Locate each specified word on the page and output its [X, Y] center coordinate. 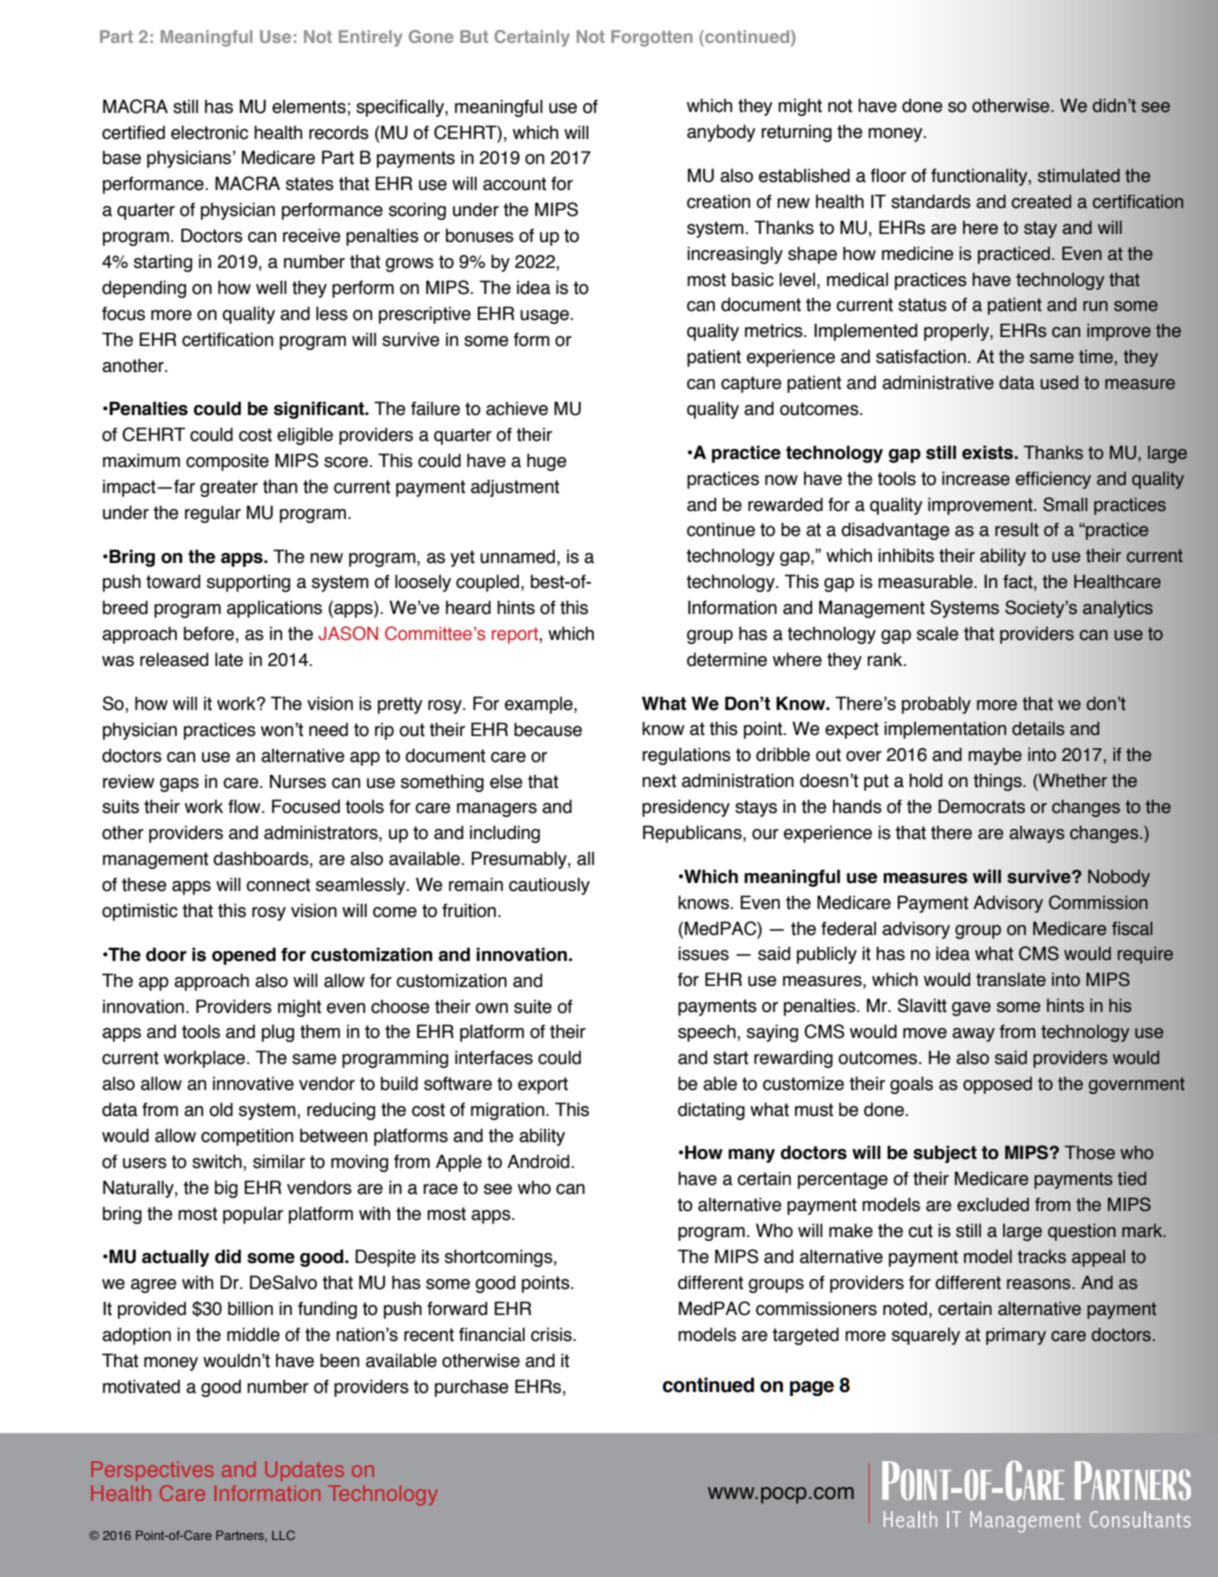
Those [1090, 1152]
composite [227, 462]
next [659, 781]
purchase [472, 1388]
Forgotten [652, 38]
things [999, 782]
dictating [711, 1111]
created [1041, 201]
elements [309, 106]
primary [1016, 1336]
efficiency [1053, 480]
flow [245, 806]
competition [247, 1137]
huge [547, 462]
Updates [304, 1471]
